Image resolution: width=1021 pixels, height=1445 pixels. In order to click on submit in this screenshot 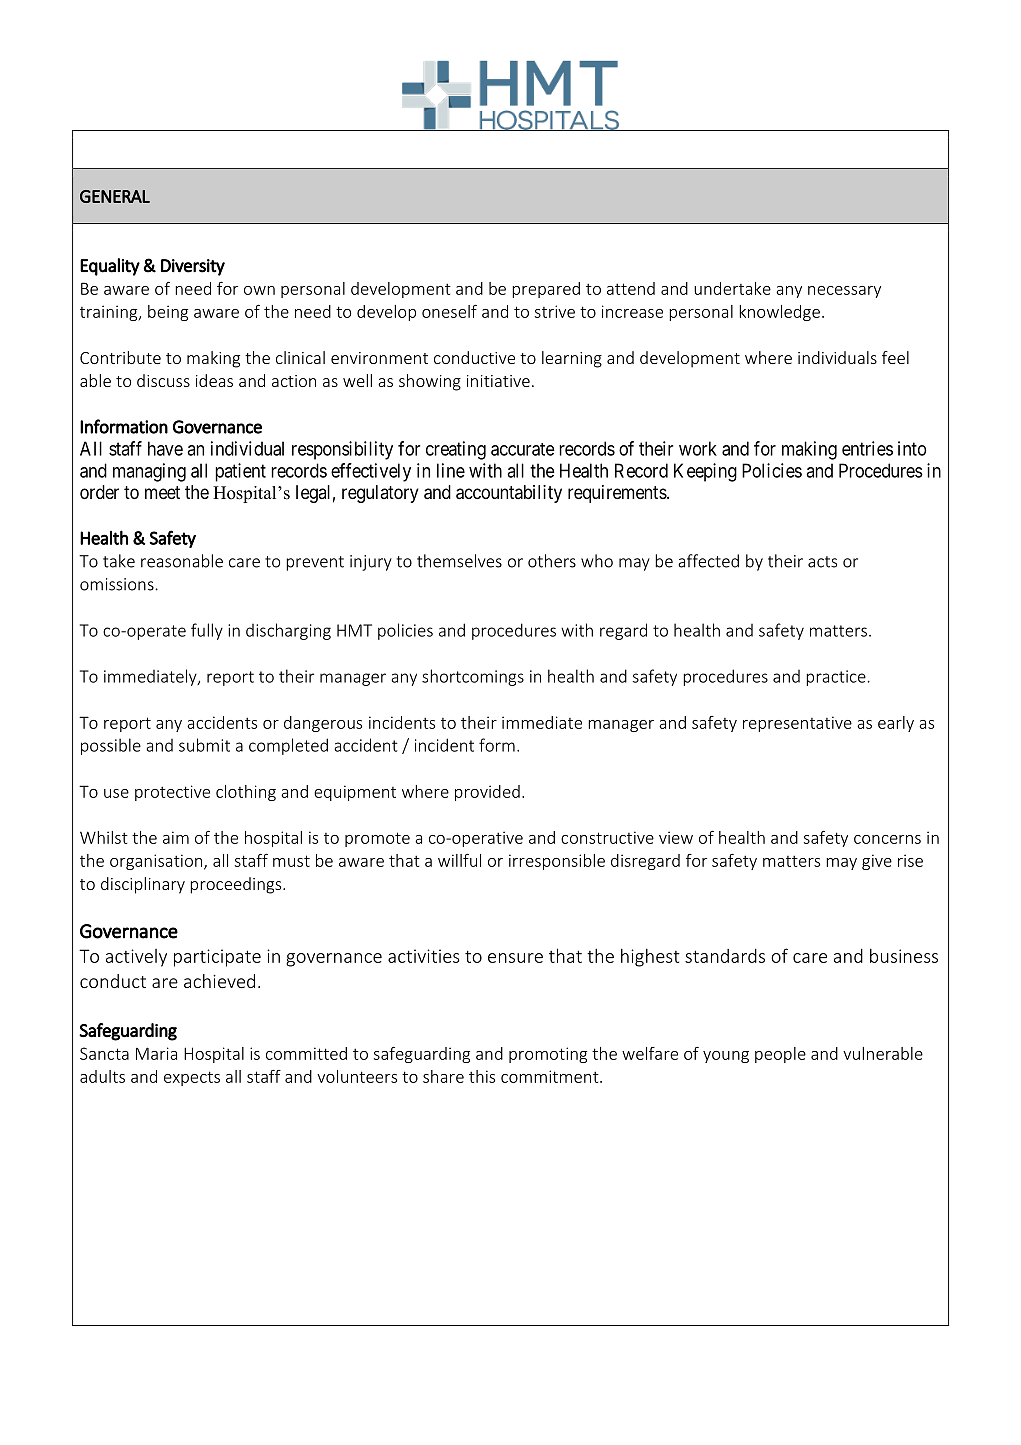, I will do `click(204, 745)`.
